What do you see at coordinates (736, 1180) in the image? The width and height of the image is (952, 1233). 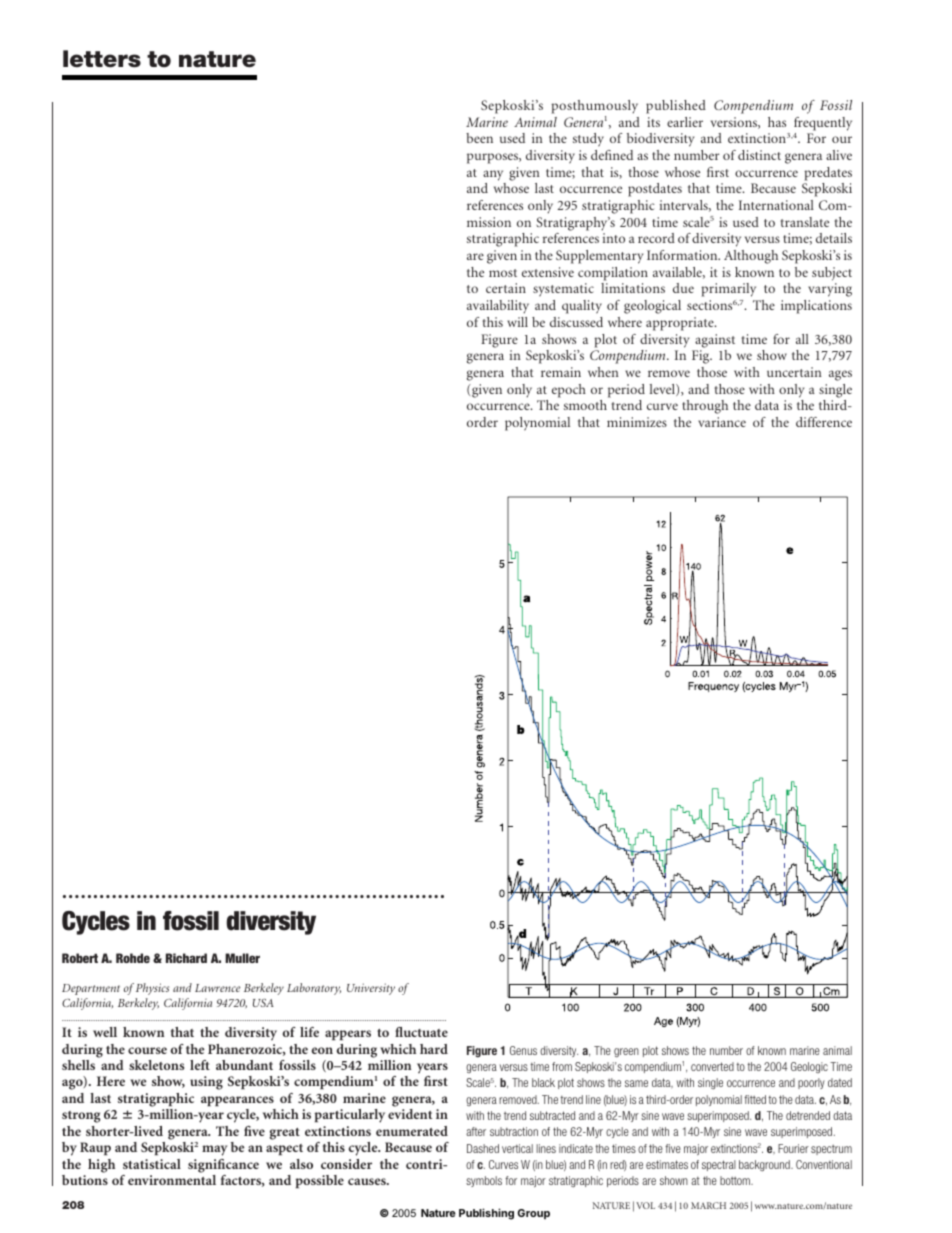 I see `bottom` at bounding box center [736, 1180].
